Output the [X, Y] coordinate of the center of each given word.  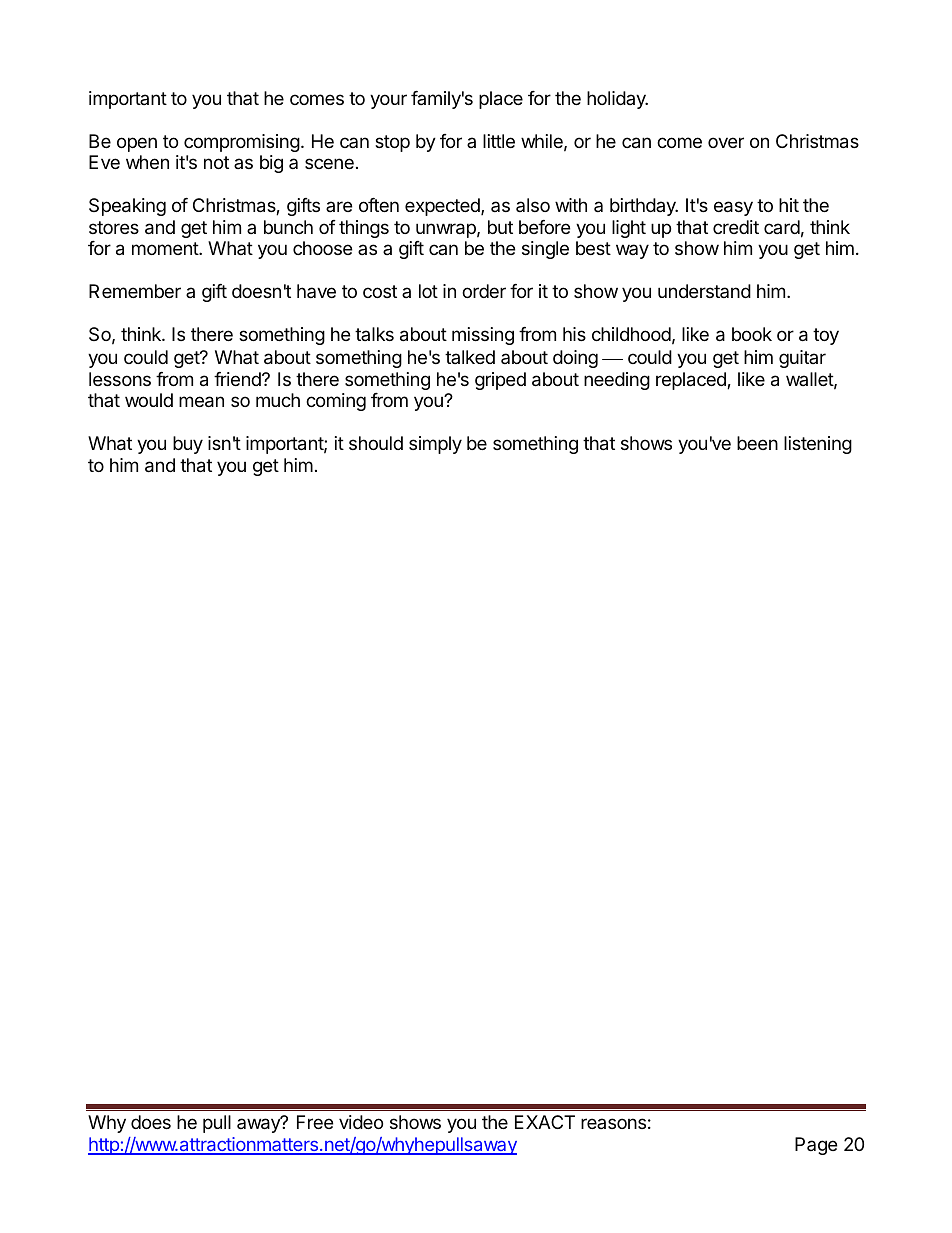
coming [336, 402]
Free [315, 1122]
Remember [135, 291]
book [752, 334]
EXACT [545, 1122]
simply [435, 445]
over [726, 142]
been [757, 443]
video [361, 1122]
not [216, 162]
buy [188, 445]
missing [483, 336]
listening [818, 445]
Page [816, 1146]
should [376, 443]
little [499, 141]
